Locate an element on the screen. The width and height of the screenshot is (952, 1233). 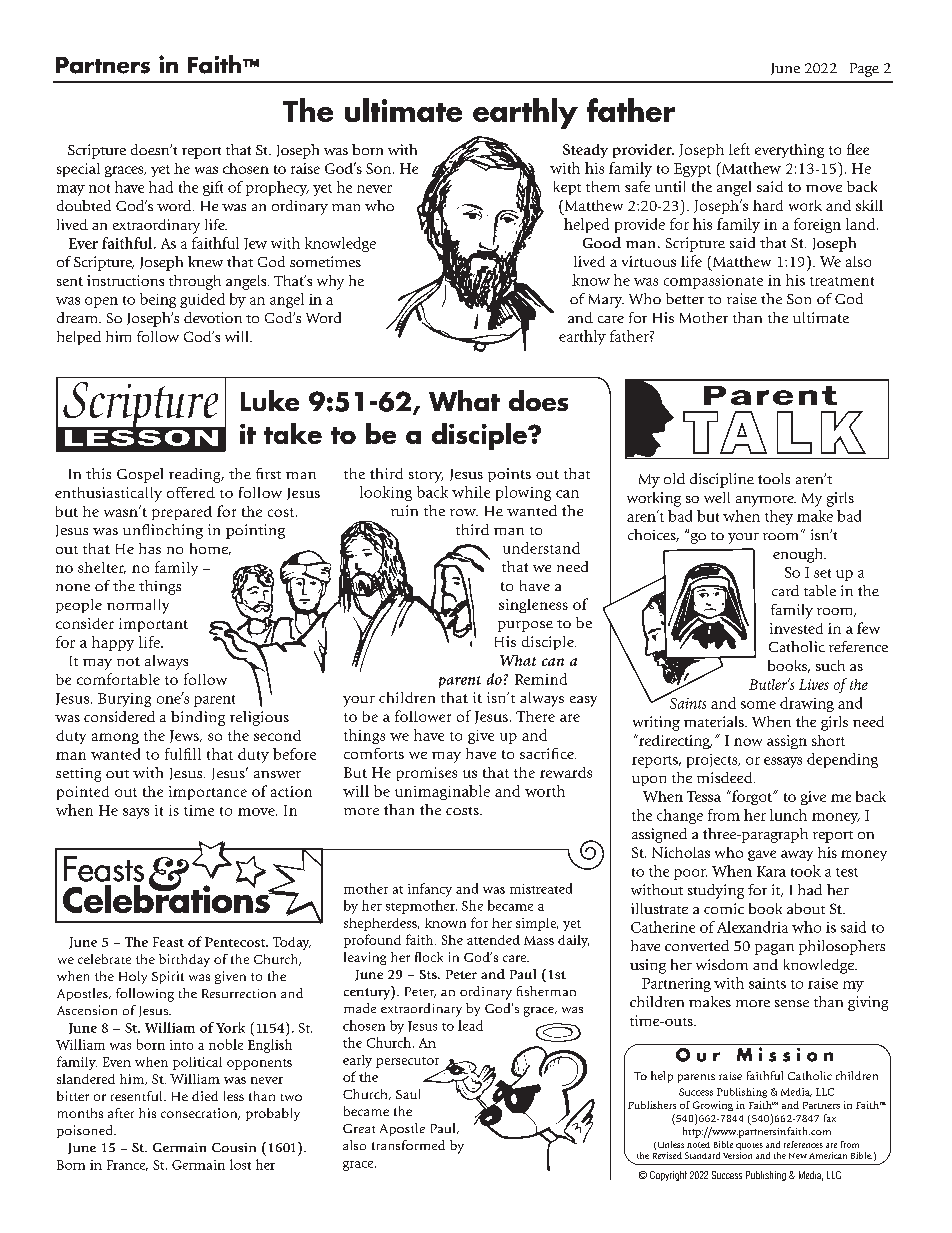
unimaginable is located at coordinates (442, 792).
